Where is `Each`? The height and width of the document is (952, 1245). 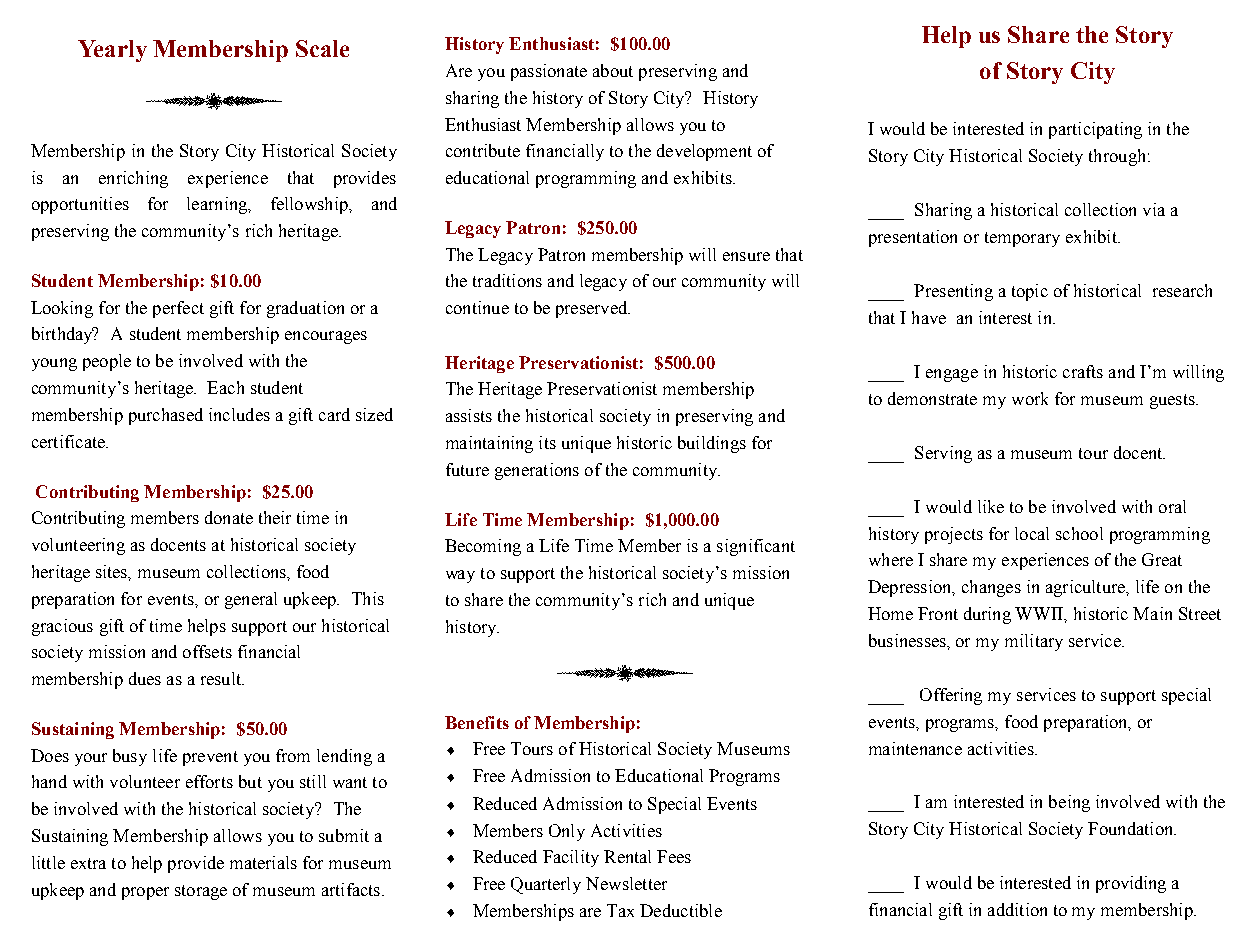 Each is located at coordinates (225, 387).
